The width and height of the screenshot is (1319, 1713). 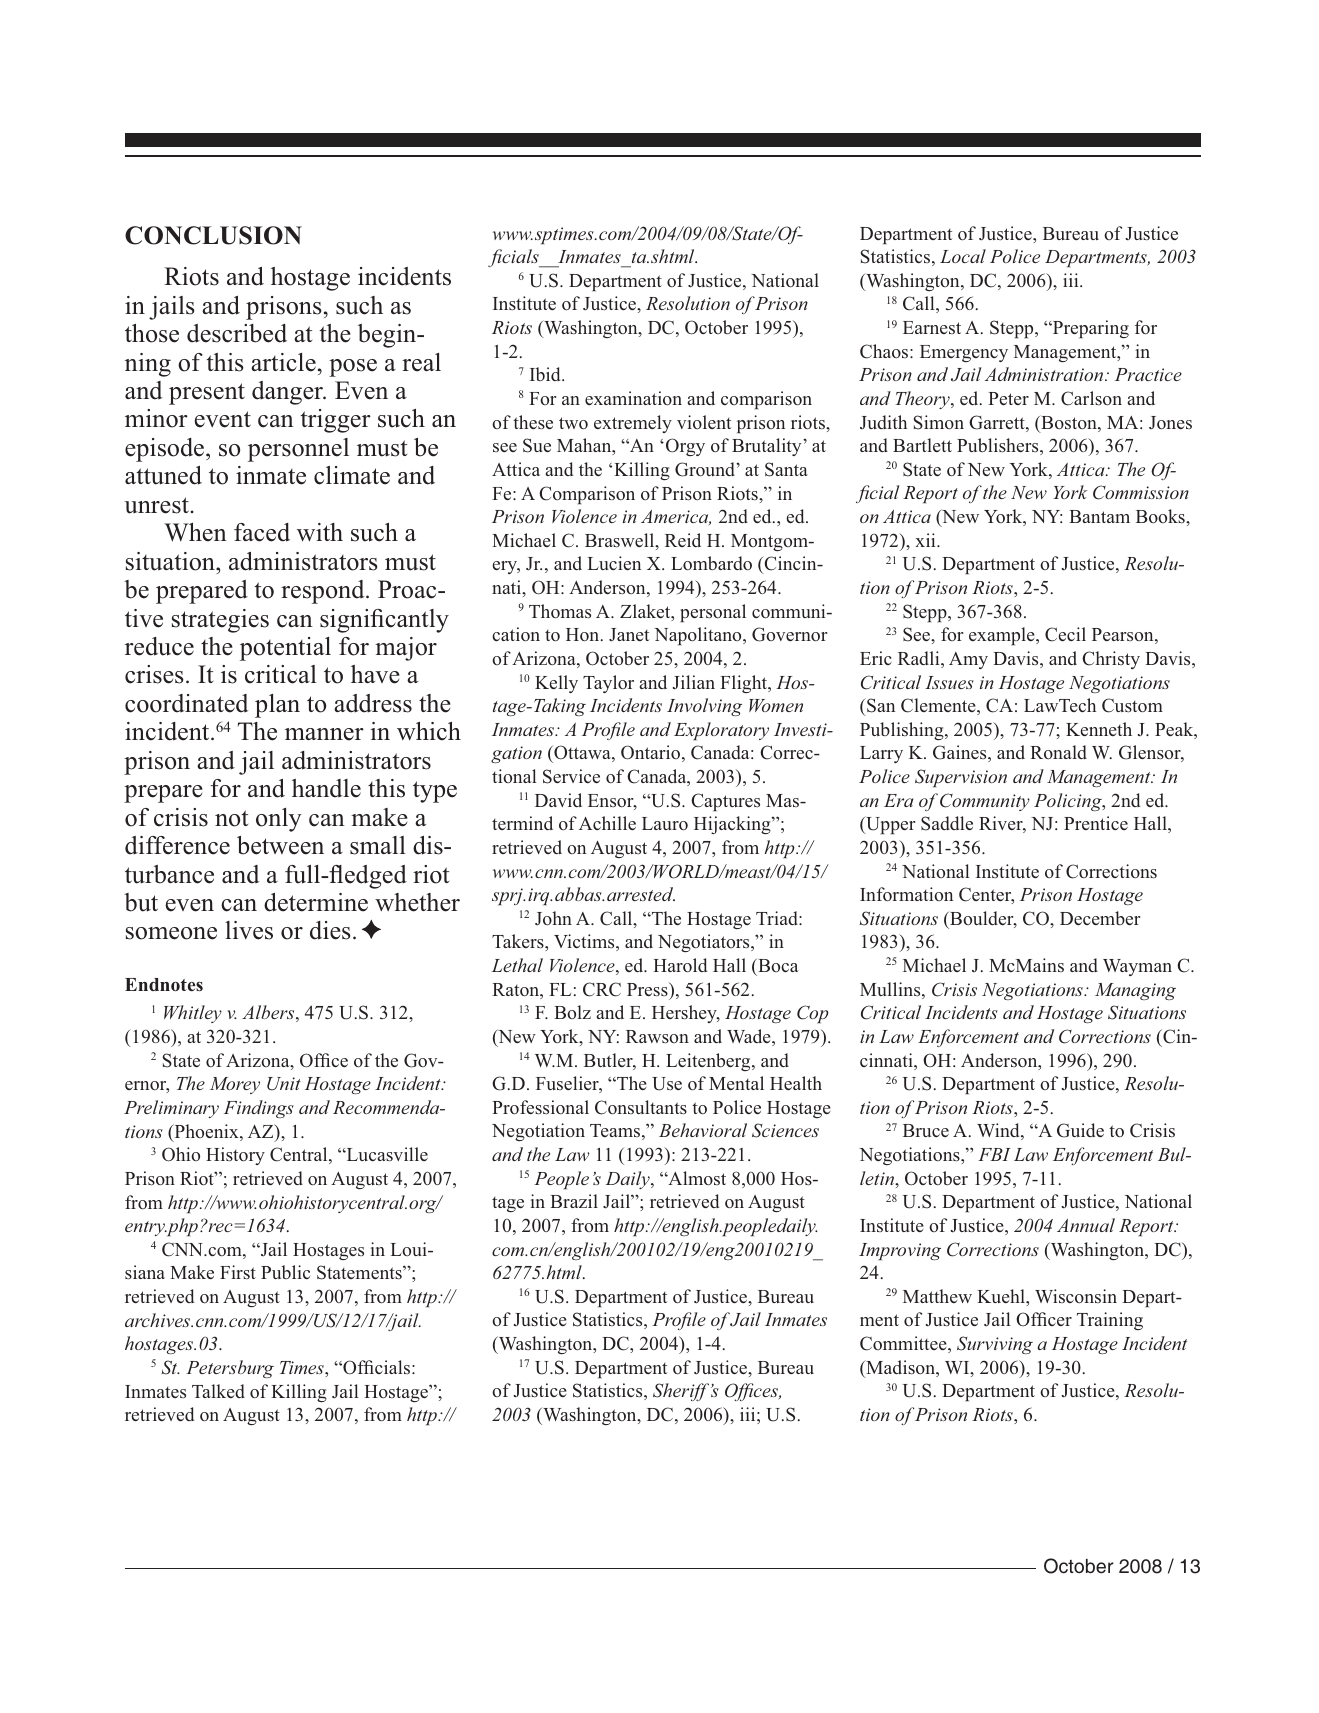 I want to click on Talked, so click(x=218, y=1391).
